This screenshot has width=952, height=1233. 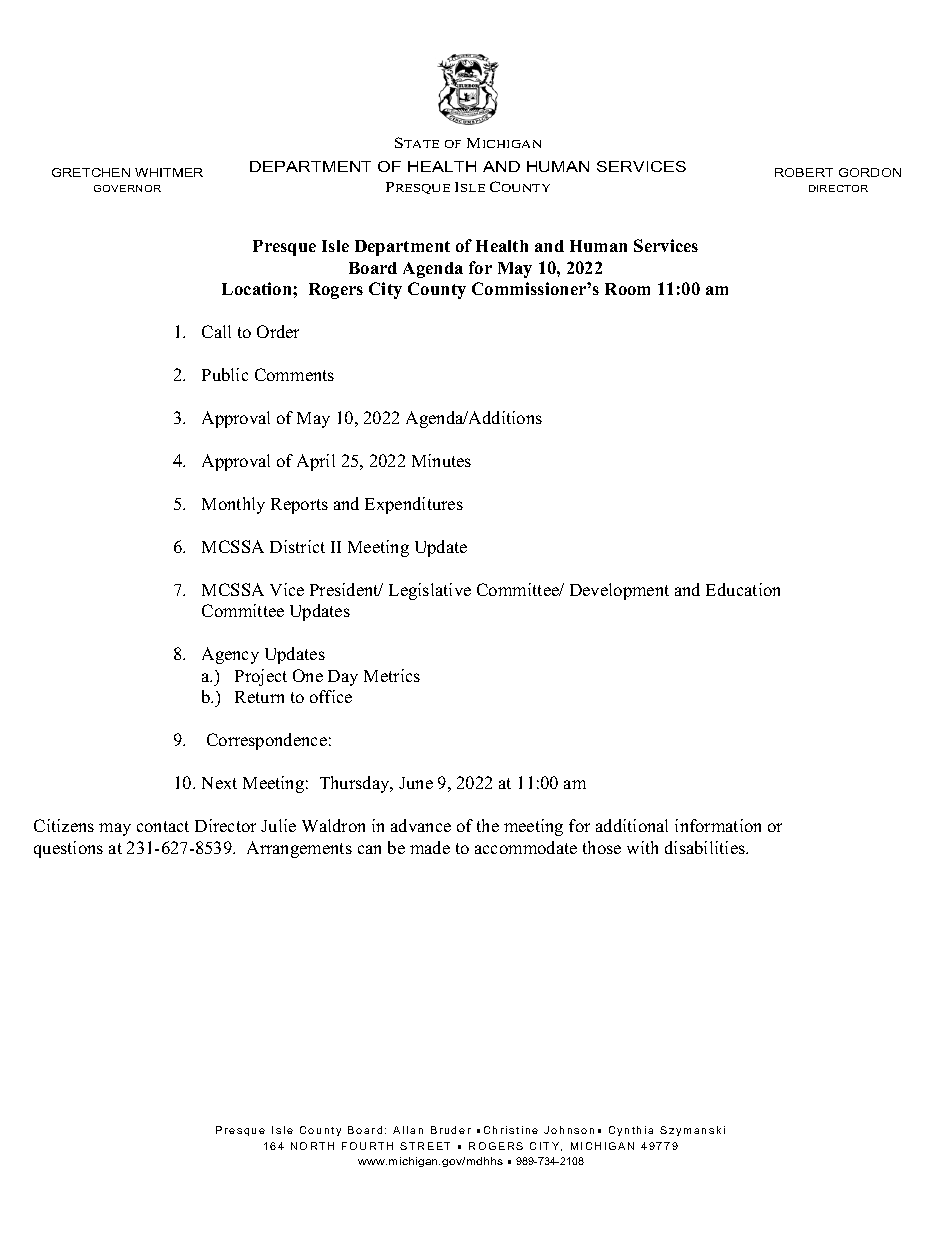 What do you see at coordinates (392, 675) in the screenshot?
I see `Metrics` at bounding box center [392, 675].
